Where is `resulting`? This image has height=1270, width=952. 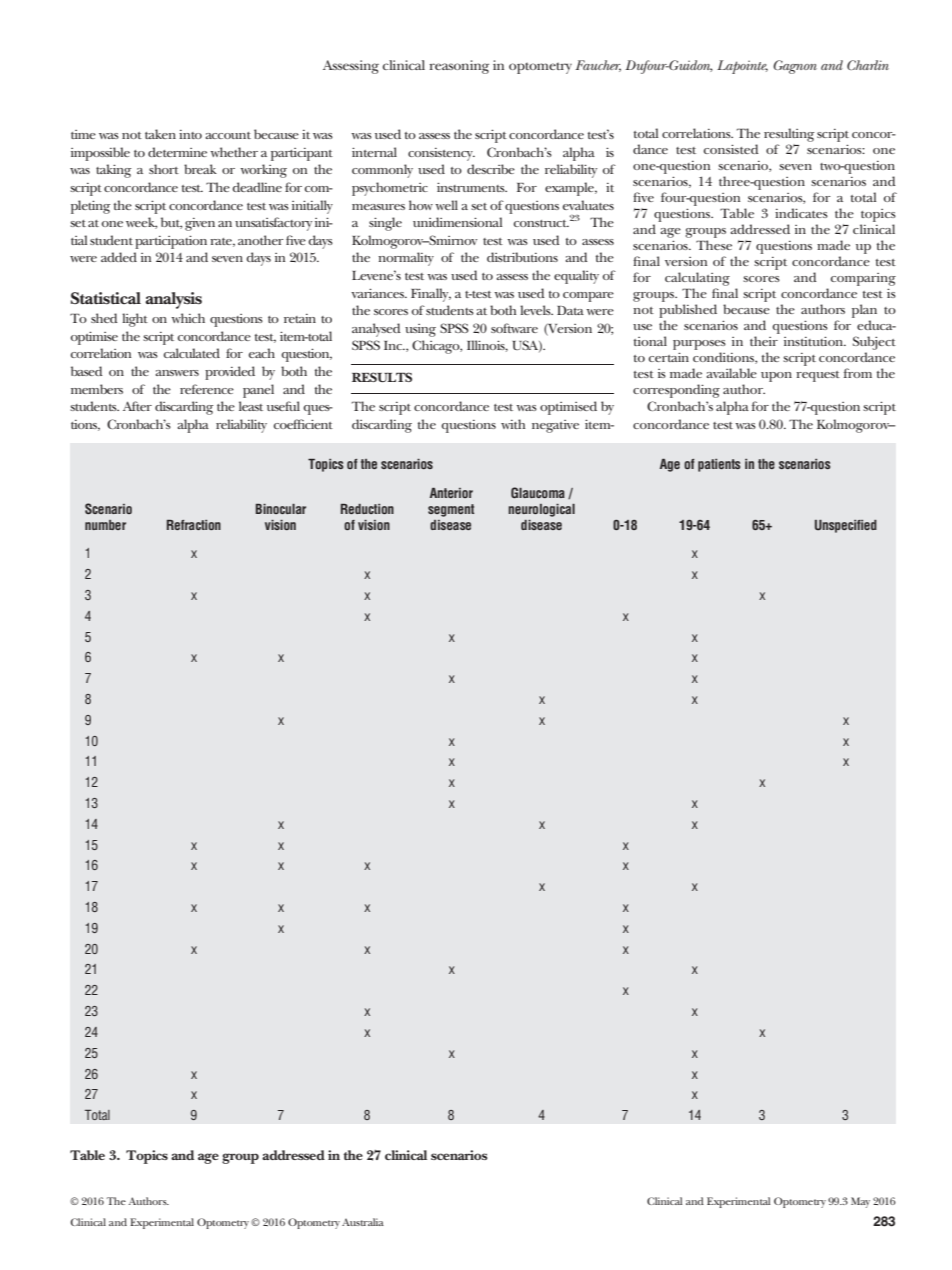
resulting is located at coordinates (789, 135).
